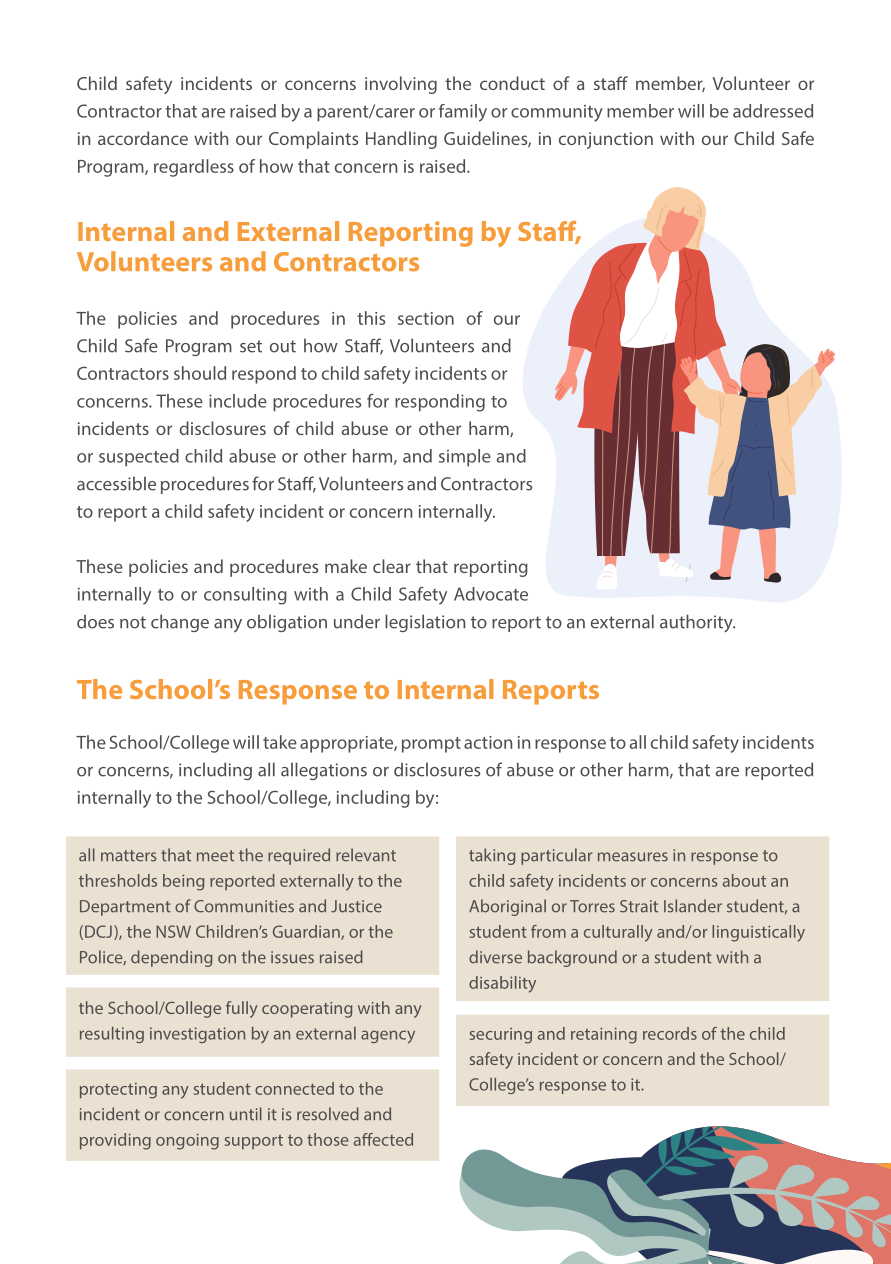  What do you see at coordinates (463, 113) in the screenshot?
I see `family` at bounding box center [463, 113].
